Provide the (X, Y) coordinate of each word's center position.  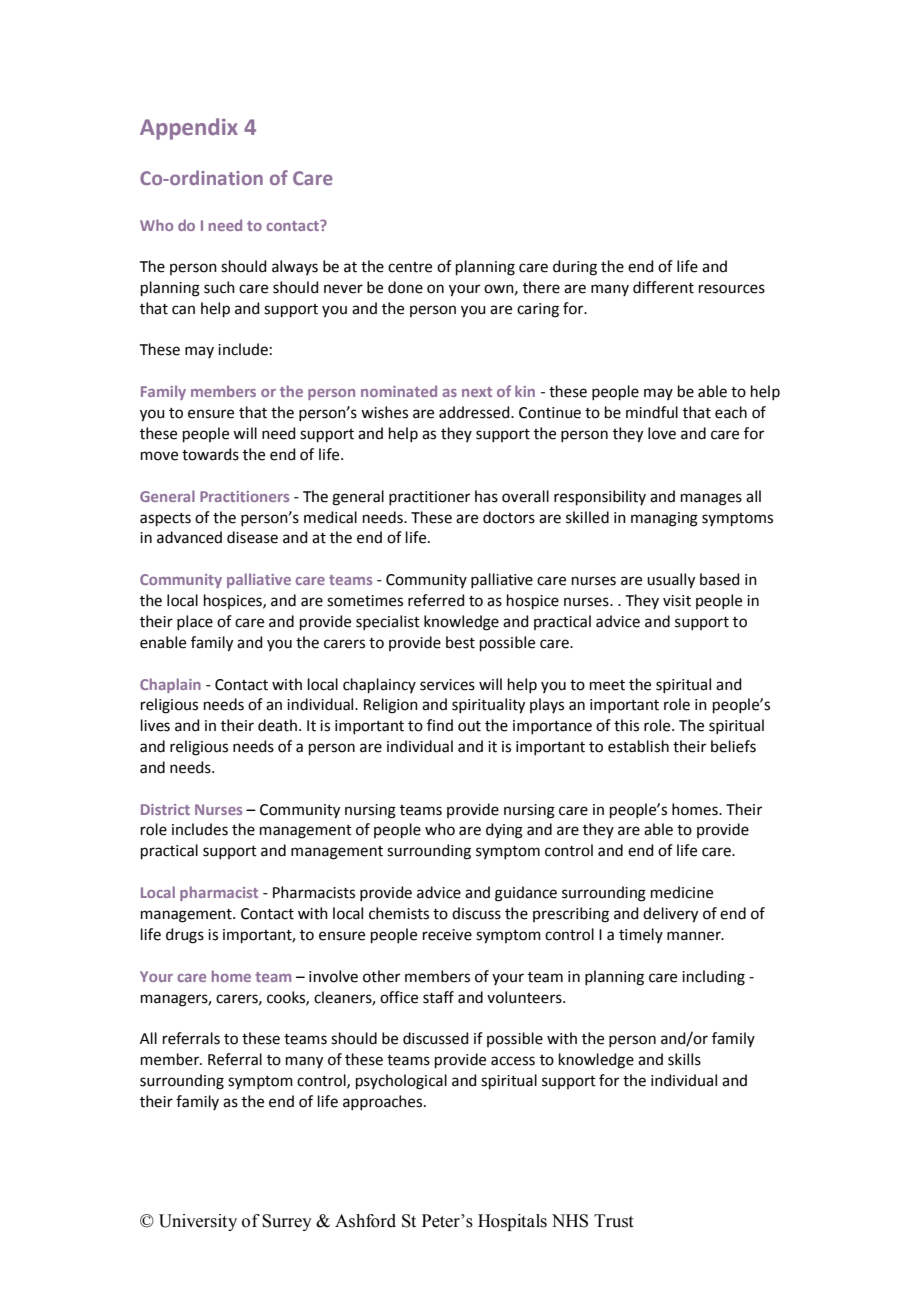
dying (504, 831)
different (663, 287)
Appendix (189, 129)
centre (410, 267)
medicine (682, 892)
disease (252, 537)
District (165, 809)
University (198, 1222)
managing (664, 519)
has (486, 496)
